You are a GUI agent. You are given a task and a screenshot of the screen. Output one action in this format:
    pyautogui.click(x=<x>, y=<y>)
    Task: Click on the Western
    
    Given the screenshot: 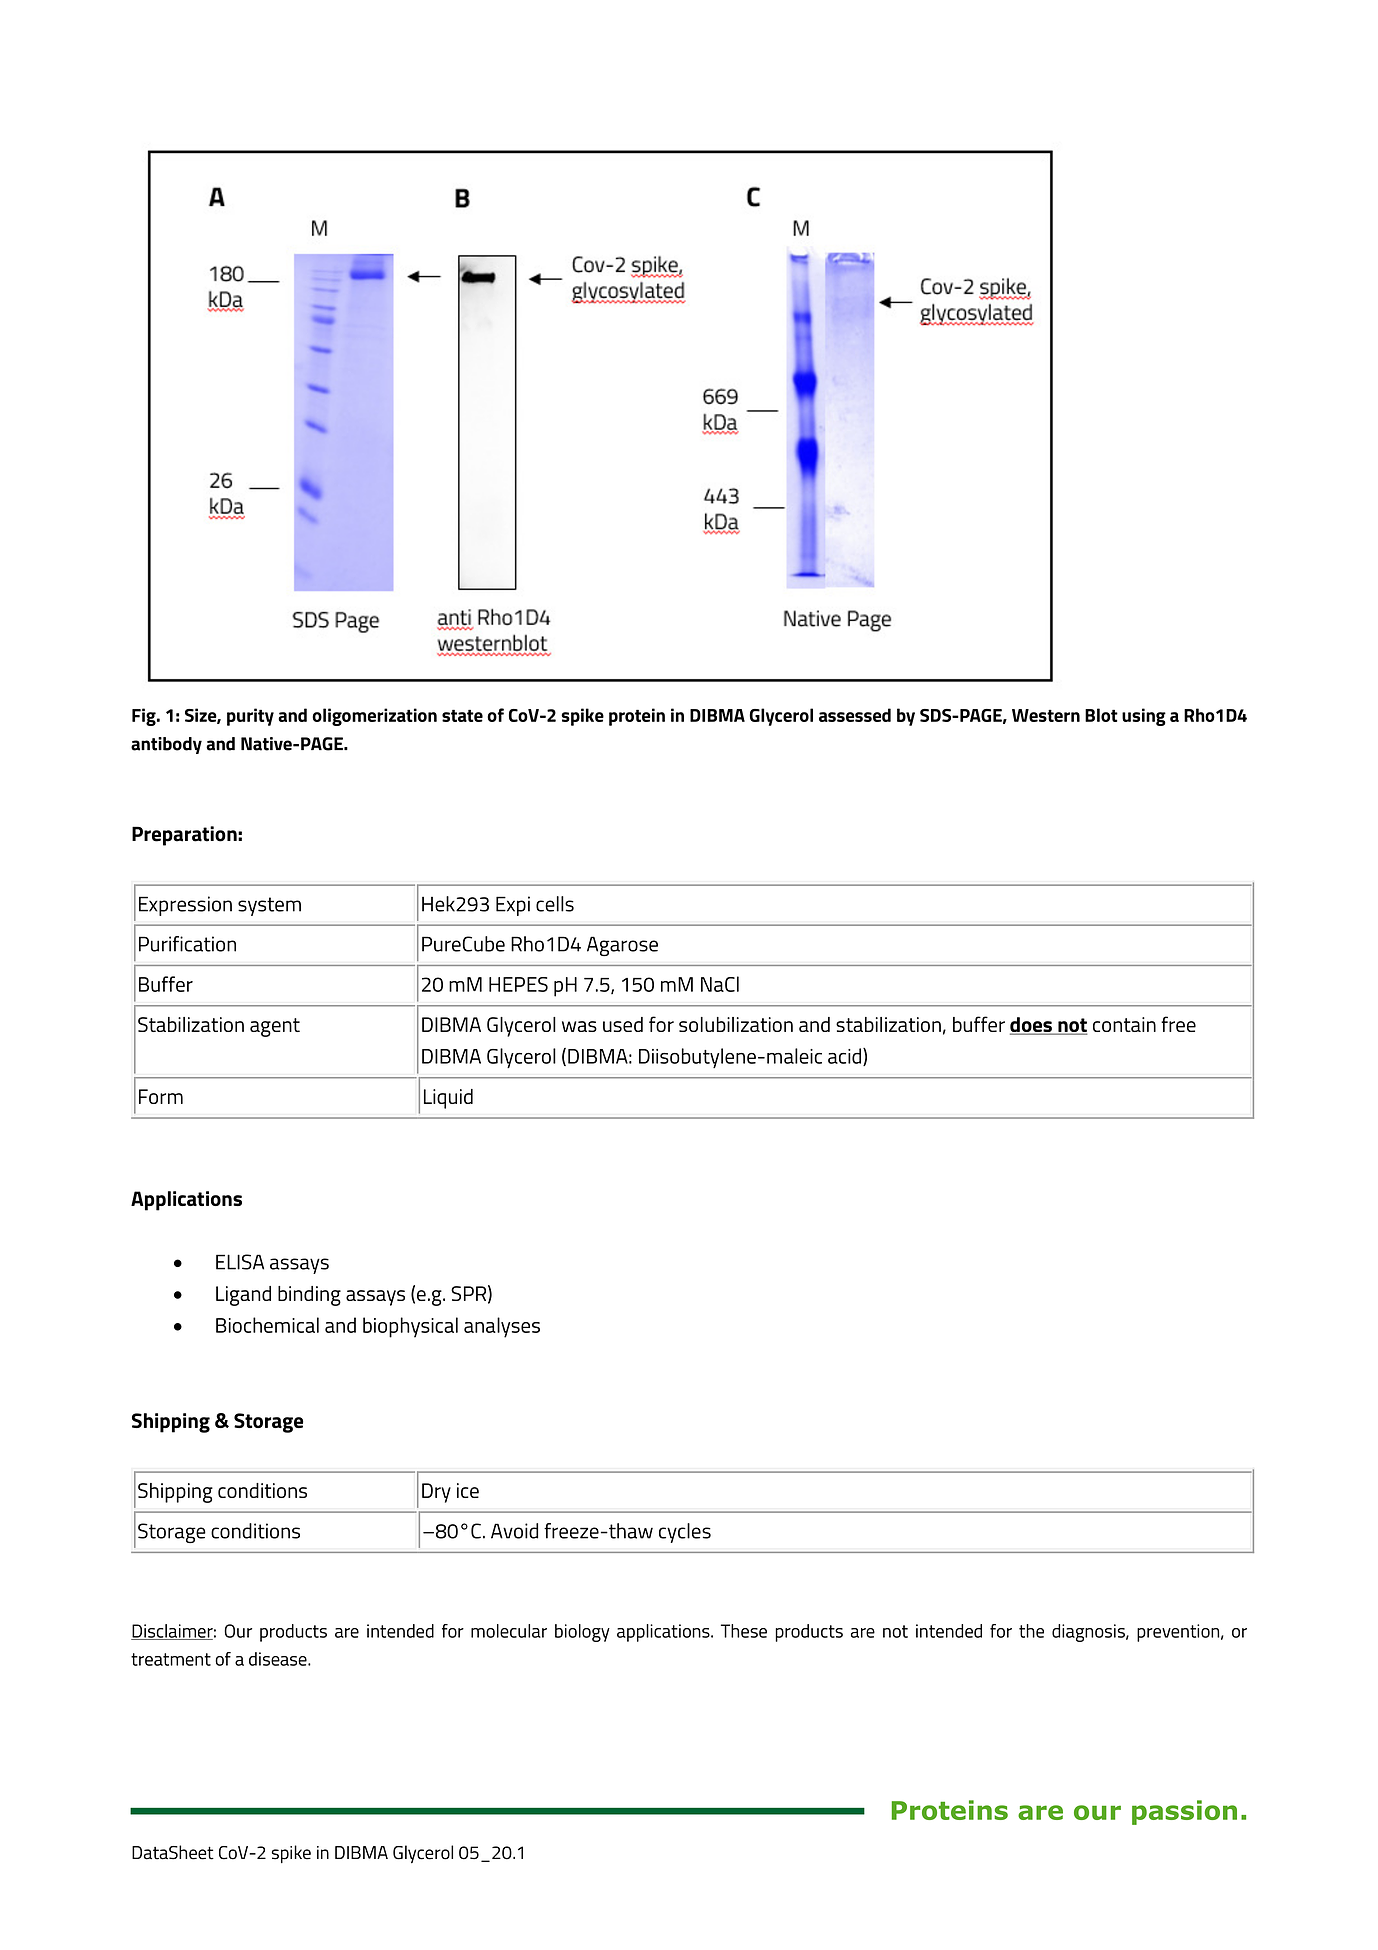 What is the action you would take?
    pyautogui.click(x=1046, y=715)
